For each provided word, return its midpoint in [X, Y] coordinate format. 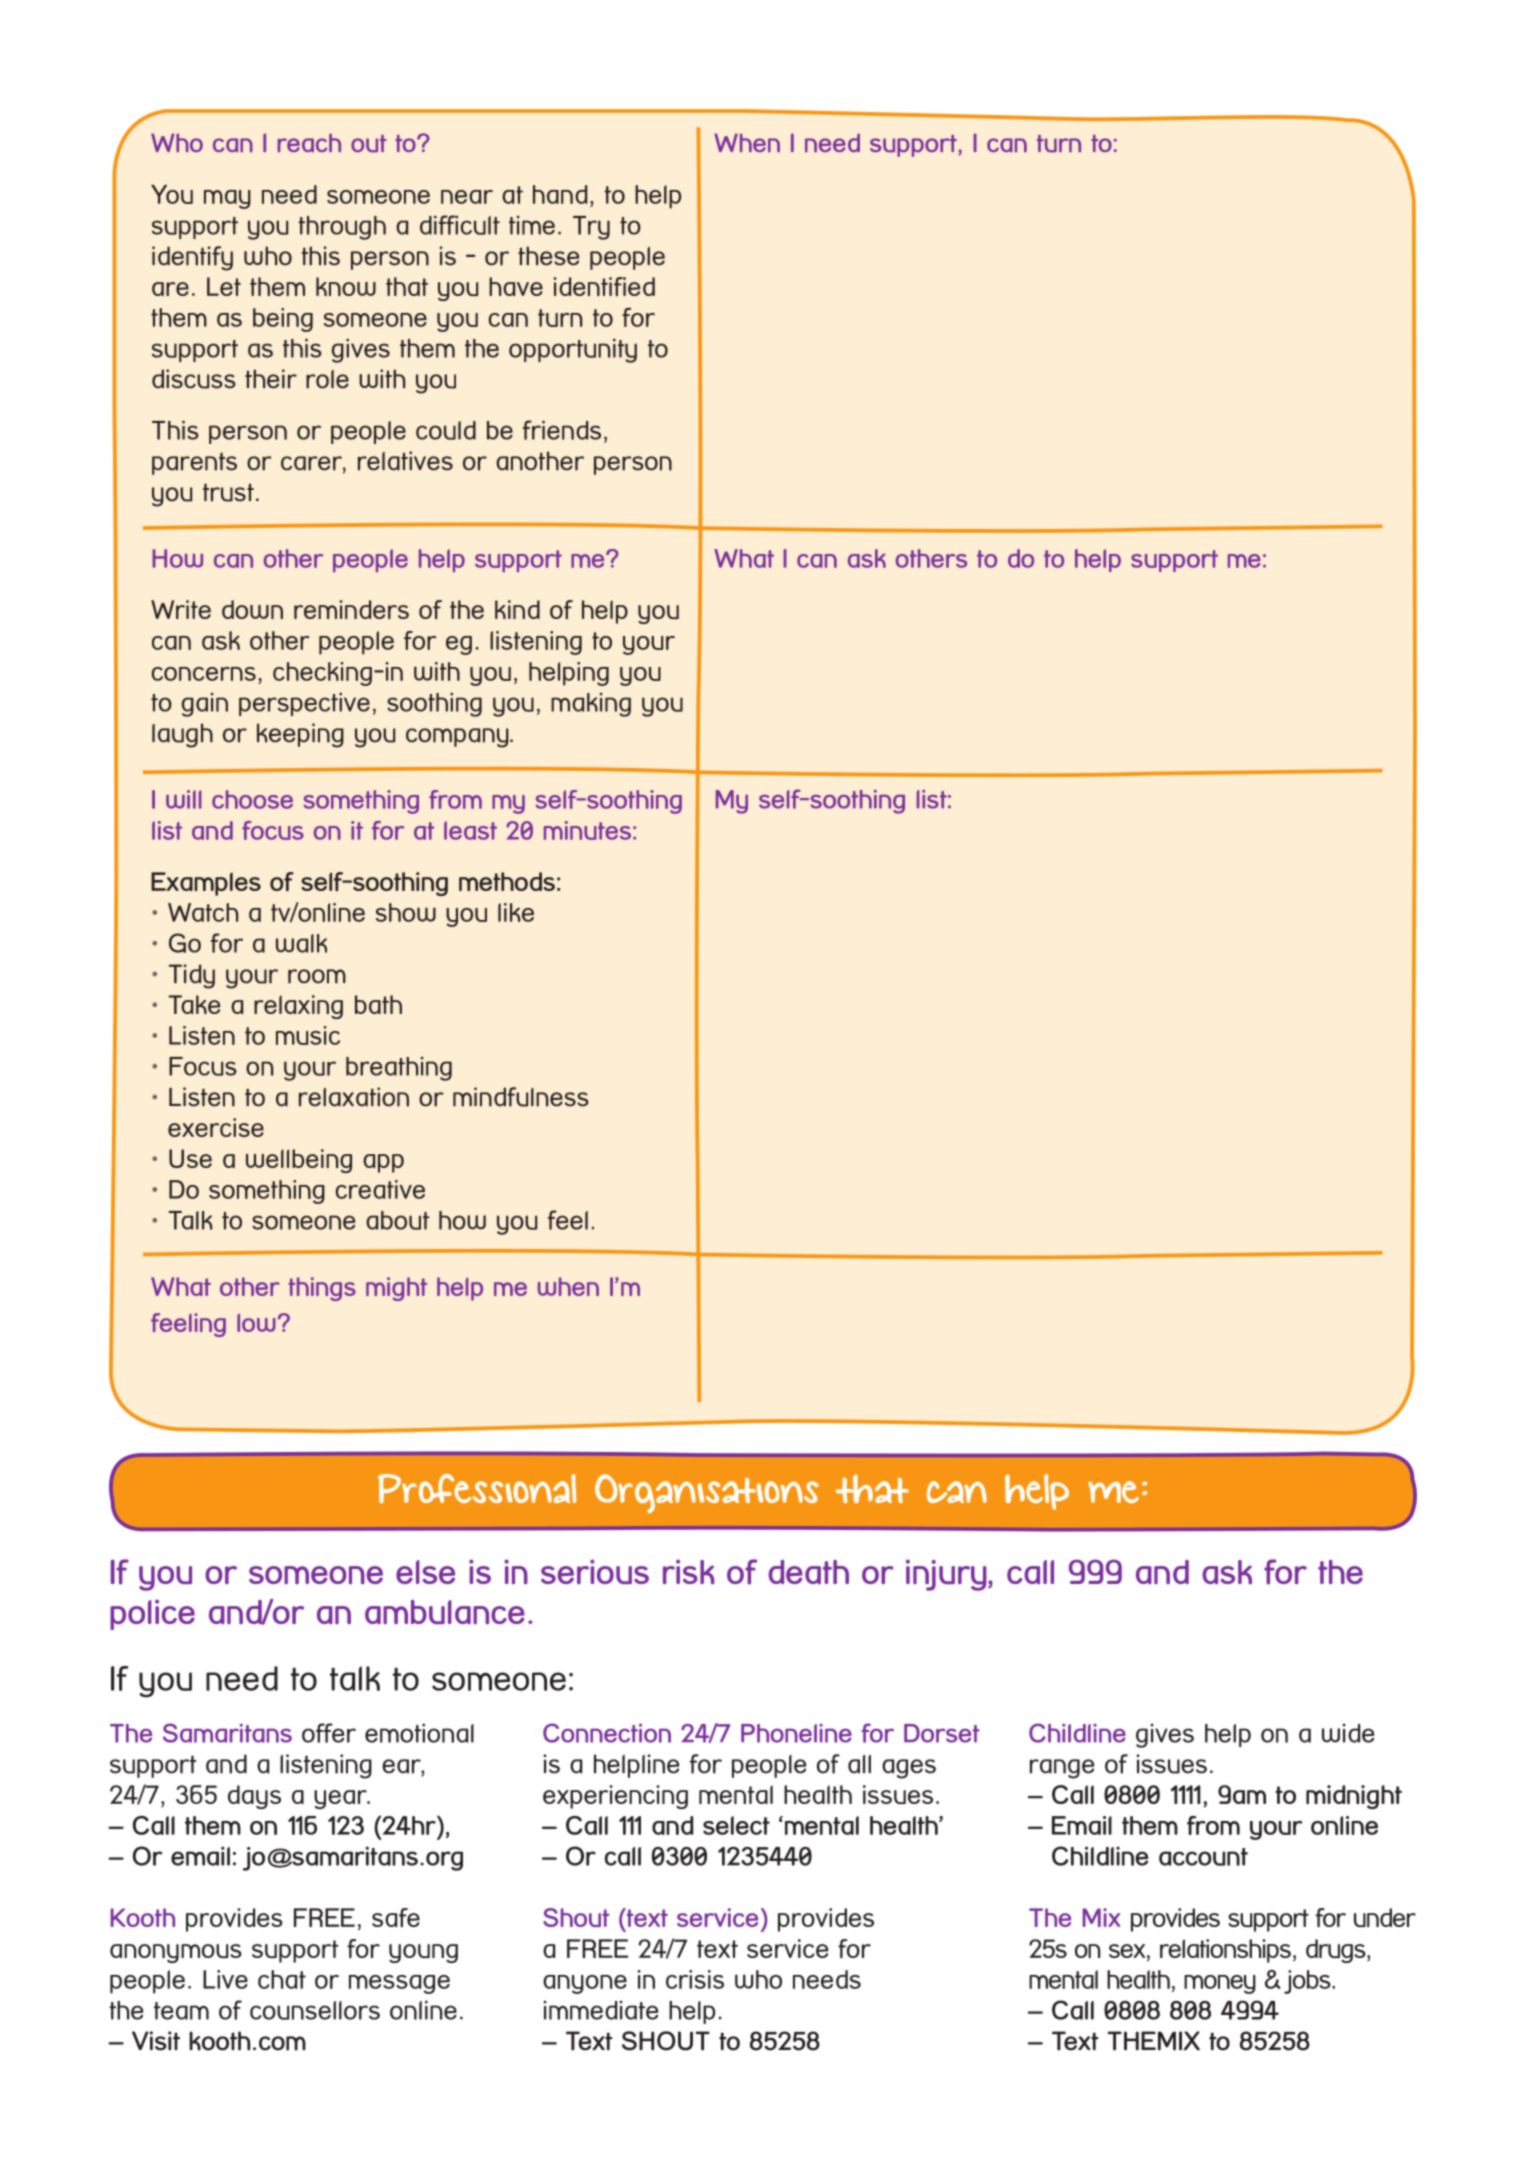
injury [947, 1575]
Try [591, 228]
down [252, 609]
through [342, 228]
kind [517, 609]
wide [1348, 1733]
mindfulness [521, 1097]
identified [604, 286]
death [809, 1572]
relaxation [354, 1097]
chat [282, 1979]
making [591, 705]
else [425, 1572]
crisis [695, 1979]
